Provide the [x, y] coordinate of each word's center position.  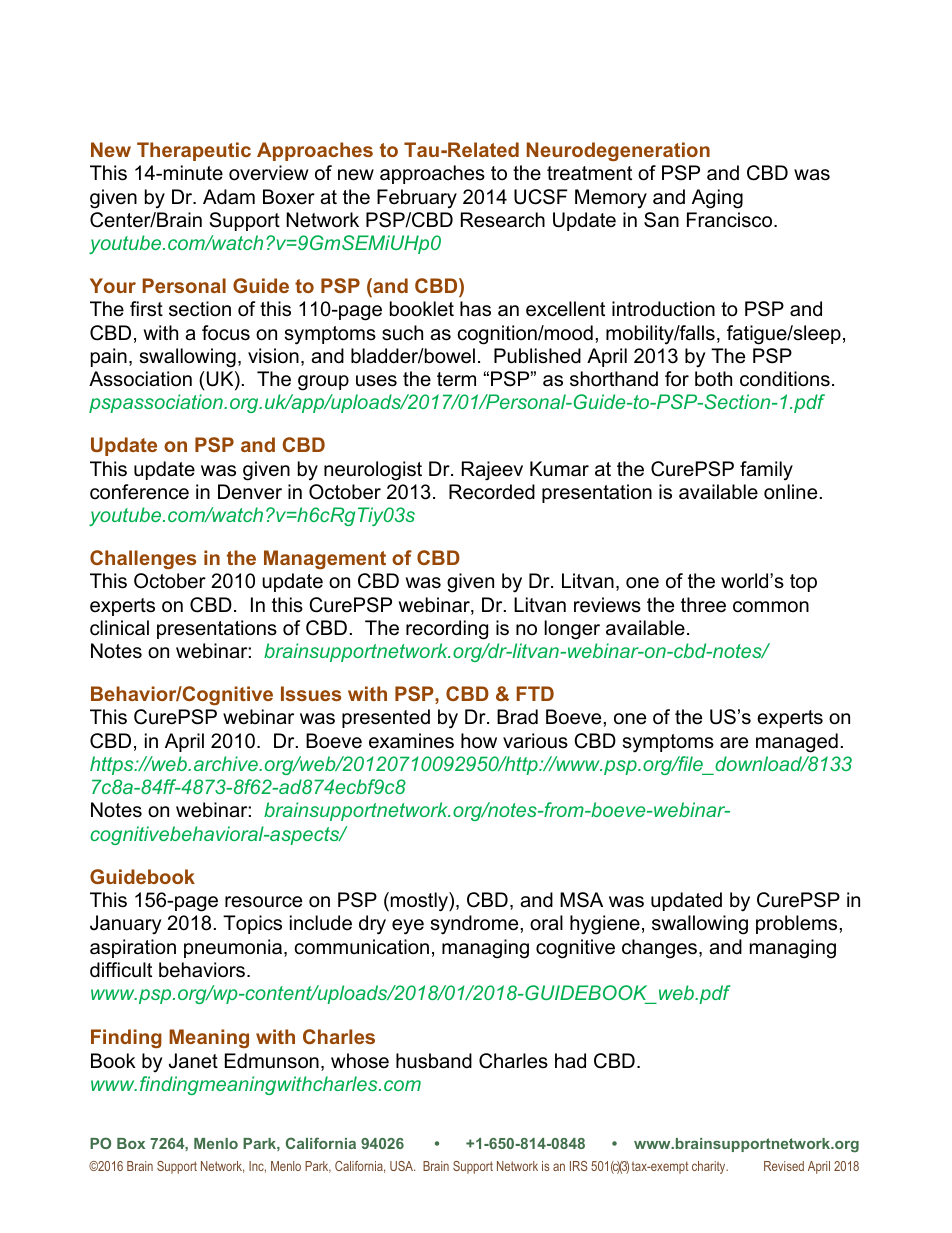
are [734, 743]
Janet [193, 1061]
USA [402, 1166]
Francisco [731, 220]
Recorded [492, 492]
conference [139, 492]
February [417, 199]
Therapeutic [194, 151]
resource [263, 902]
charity [710, 1167]
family [766, 471]
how [479, 740]
